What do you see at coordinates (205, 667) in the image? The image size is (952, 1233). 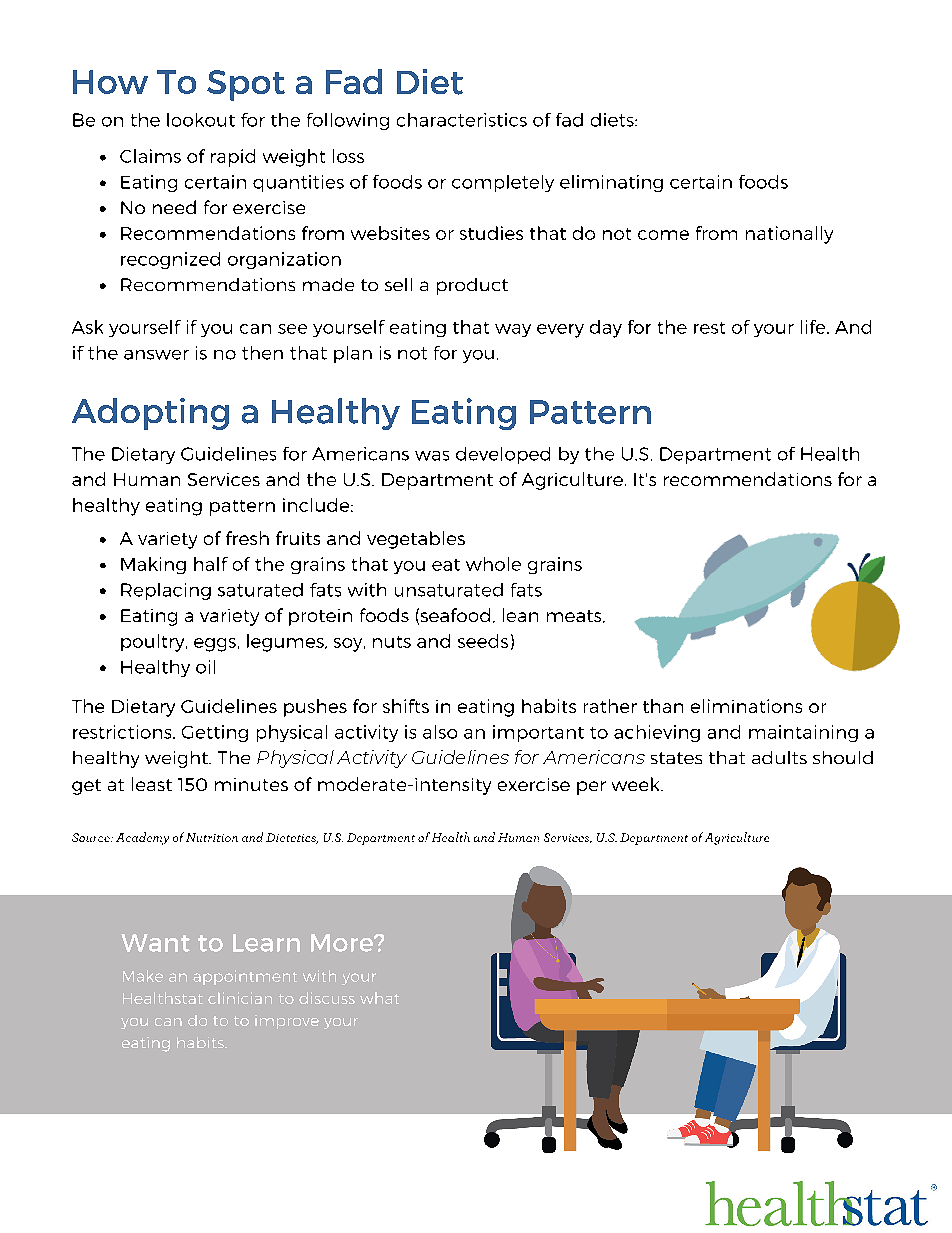 I see `oil` at bounding box center [205, 667].
